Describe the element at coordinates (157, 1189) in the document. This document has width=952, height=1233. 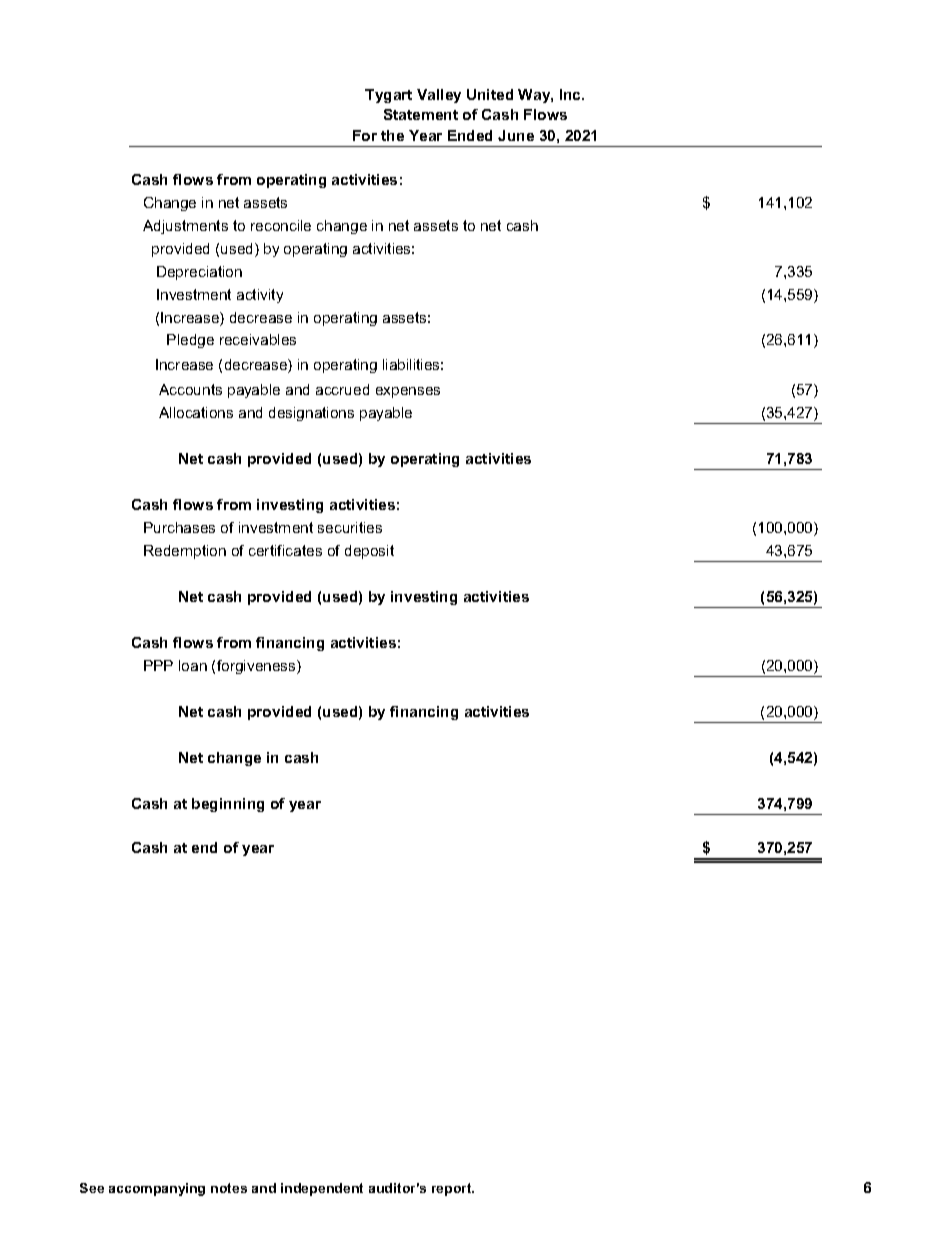
I see `accompanying` at that location.
